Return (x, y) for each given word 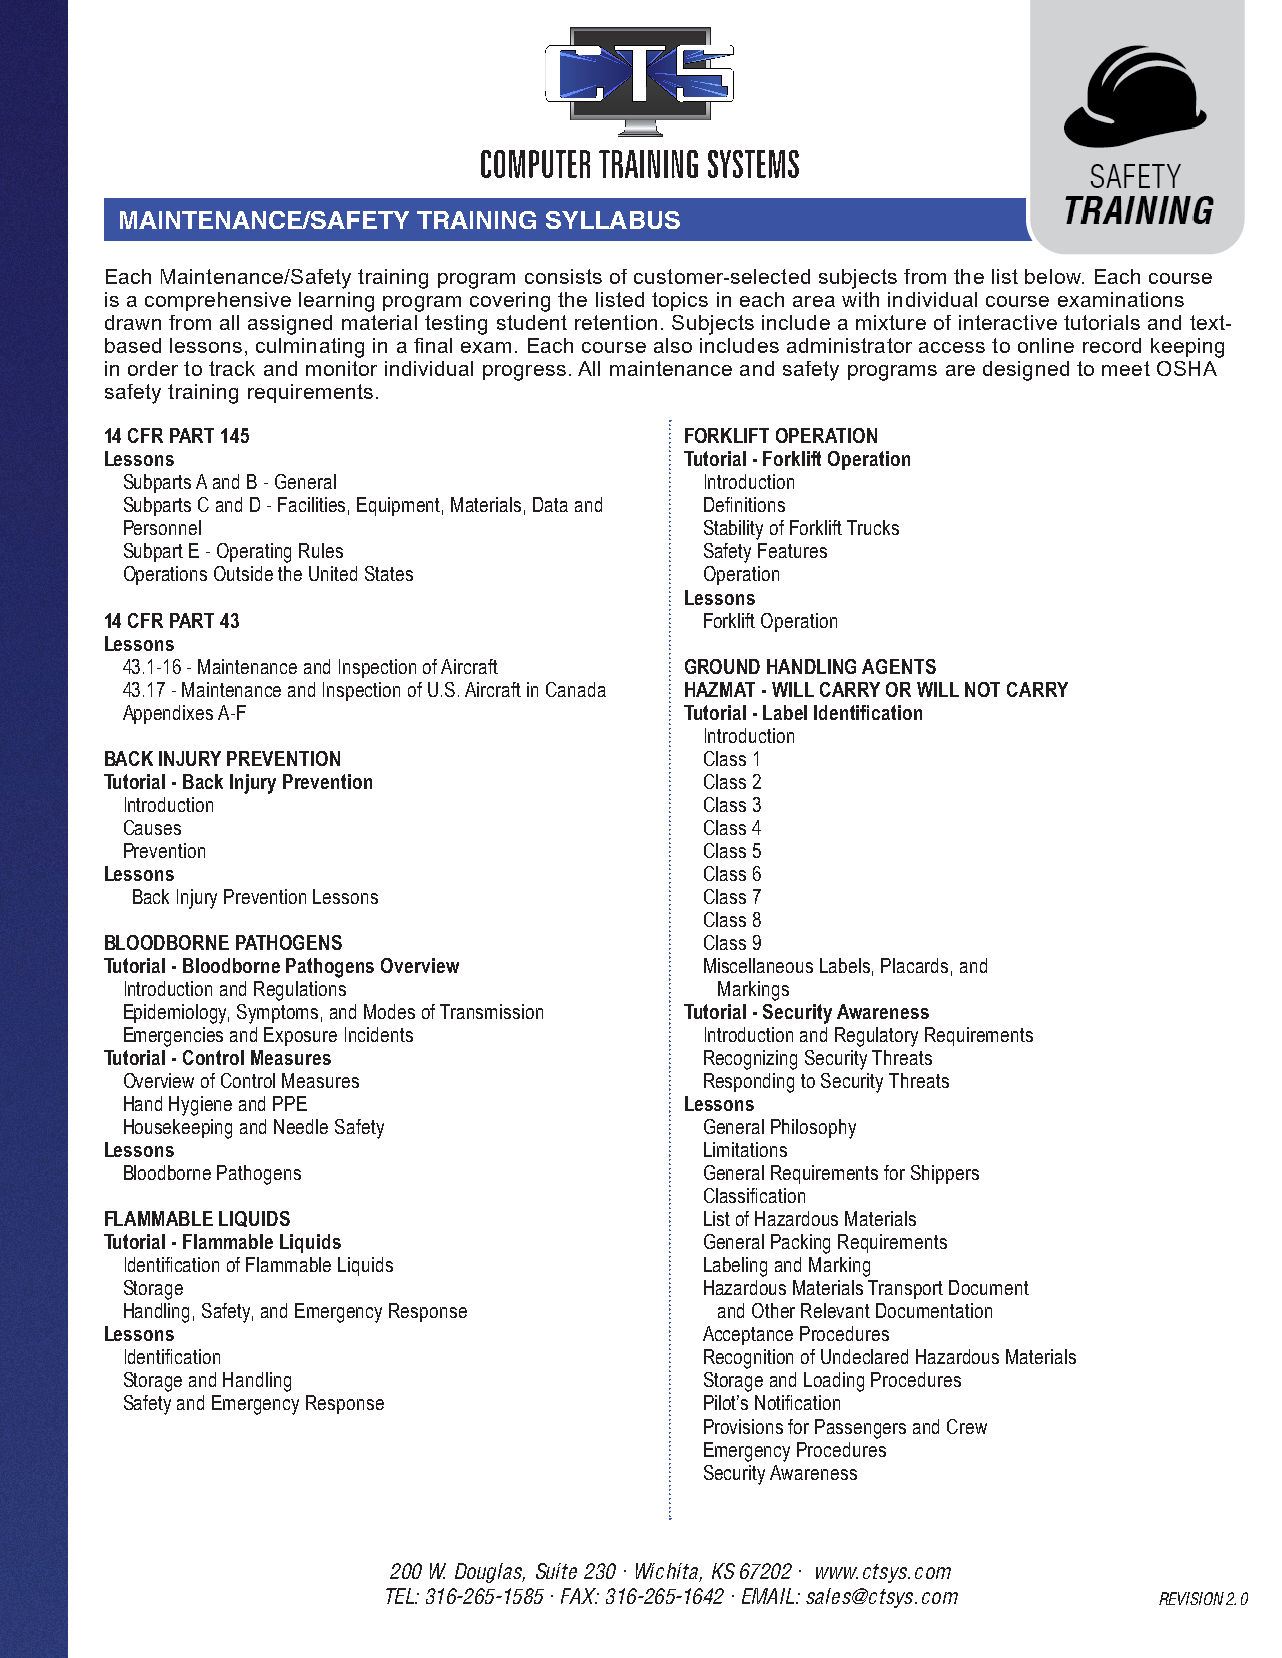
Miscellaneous (758, 965)
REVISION (1191, 1598)
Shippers (945, 1174)
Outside (243, 573)
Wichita (668, 1572)
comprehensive (218, 301)
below (1054, 276)
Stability (733, 530)
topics (680, 301)
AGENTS (899, 666)
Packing (800, 1244)
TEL (401, 1596)
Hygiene (200, 1106)
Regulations (300, 991)
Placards (914, 965)
